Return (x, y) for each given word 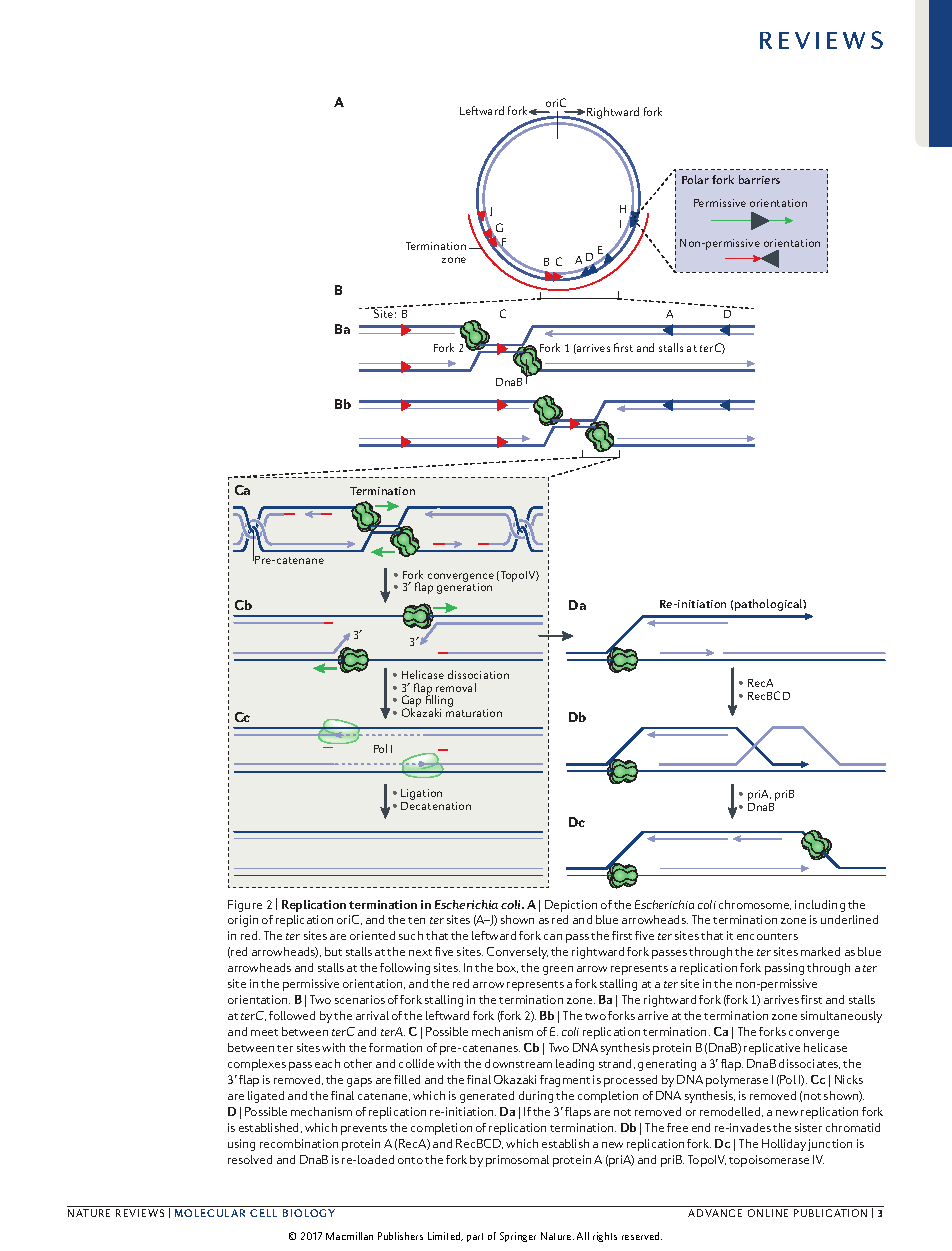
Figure (245, 906)
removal (456, 687)
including (820, 906)
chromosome (755, 905)
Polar (695, 179)
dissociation (478, 674)
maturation (474, 713)
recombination (299, 1143)
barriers (759, 179)
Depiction (571, 906)
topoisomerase (769, 1161)
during (536, 1097)
